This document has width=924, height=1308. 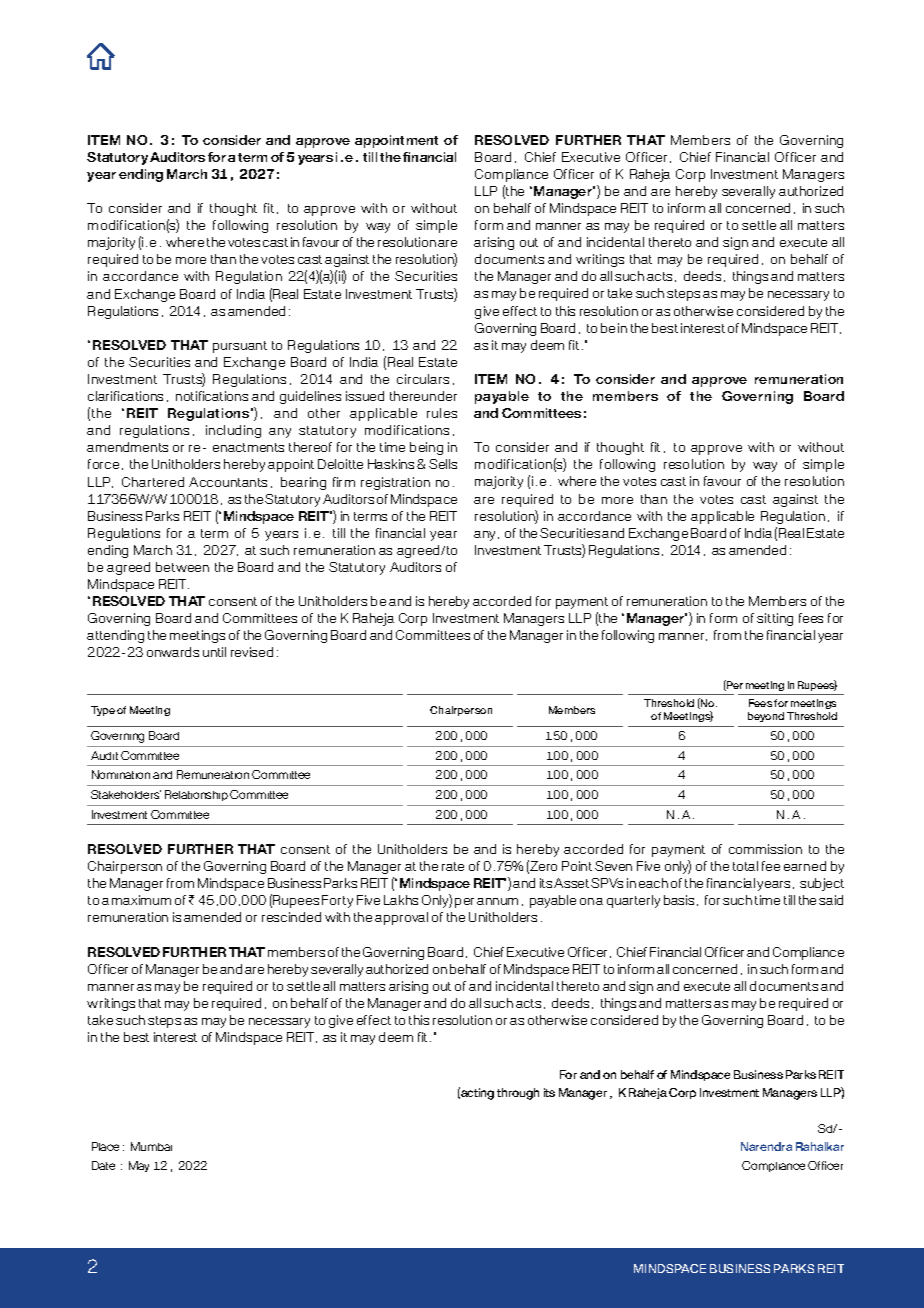 I want to click on approval, so click(x=401, y=918).
